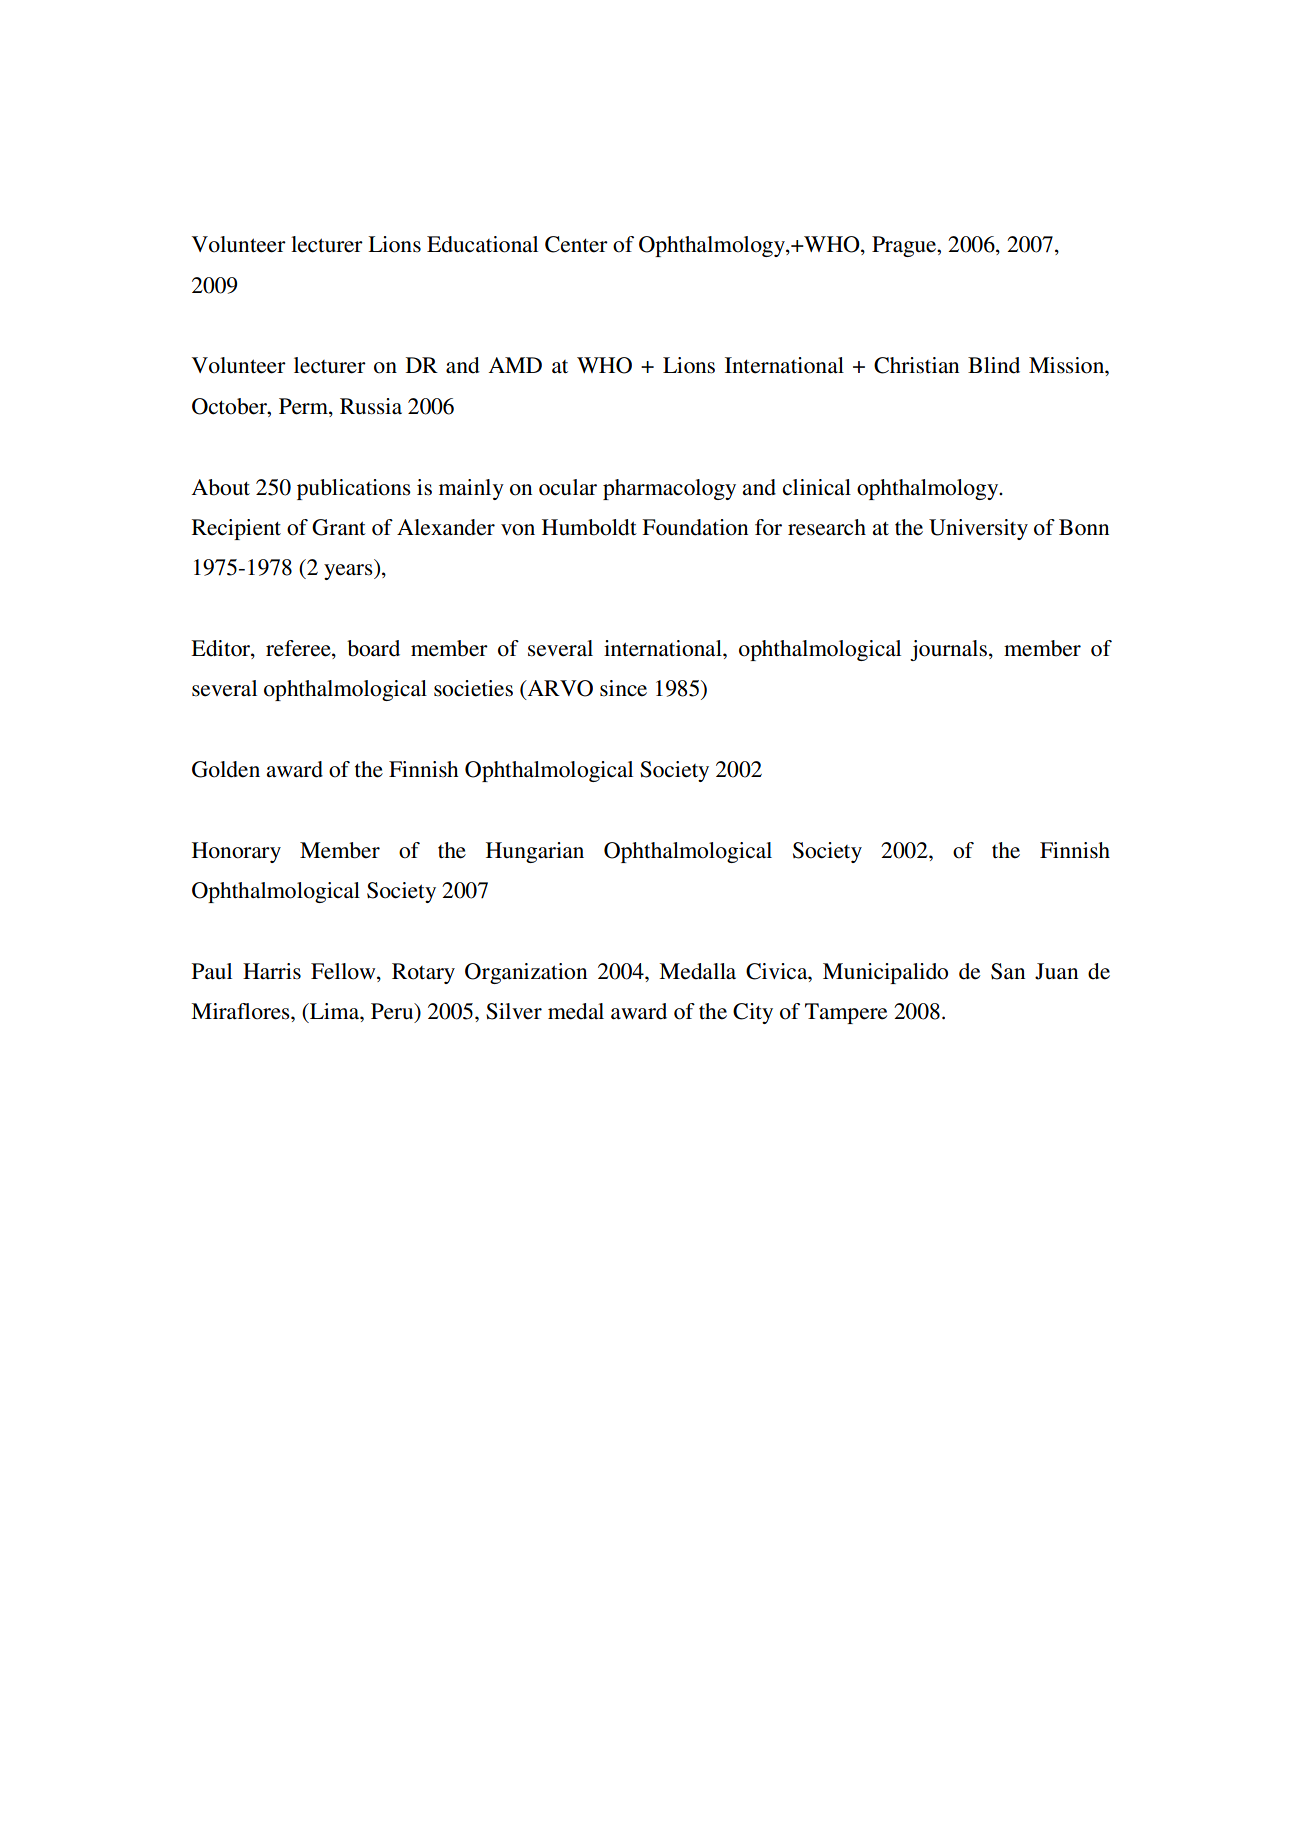 The image size is (1300, 1840). I want to click on journals, so click(950, 650).
